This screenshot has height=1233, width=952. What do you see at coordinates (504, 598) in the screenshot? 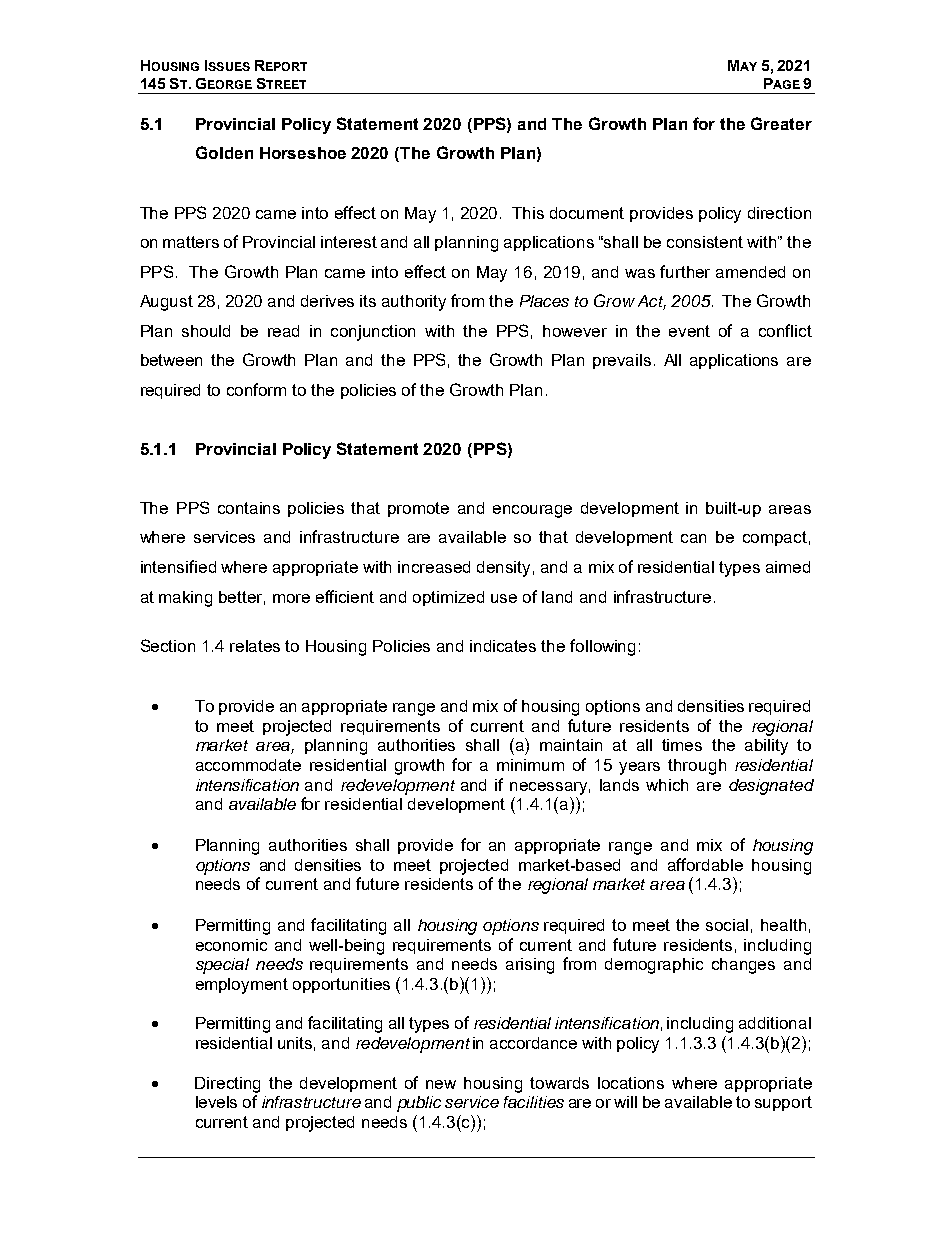
I see `use` at bounding box center [504, 598].
